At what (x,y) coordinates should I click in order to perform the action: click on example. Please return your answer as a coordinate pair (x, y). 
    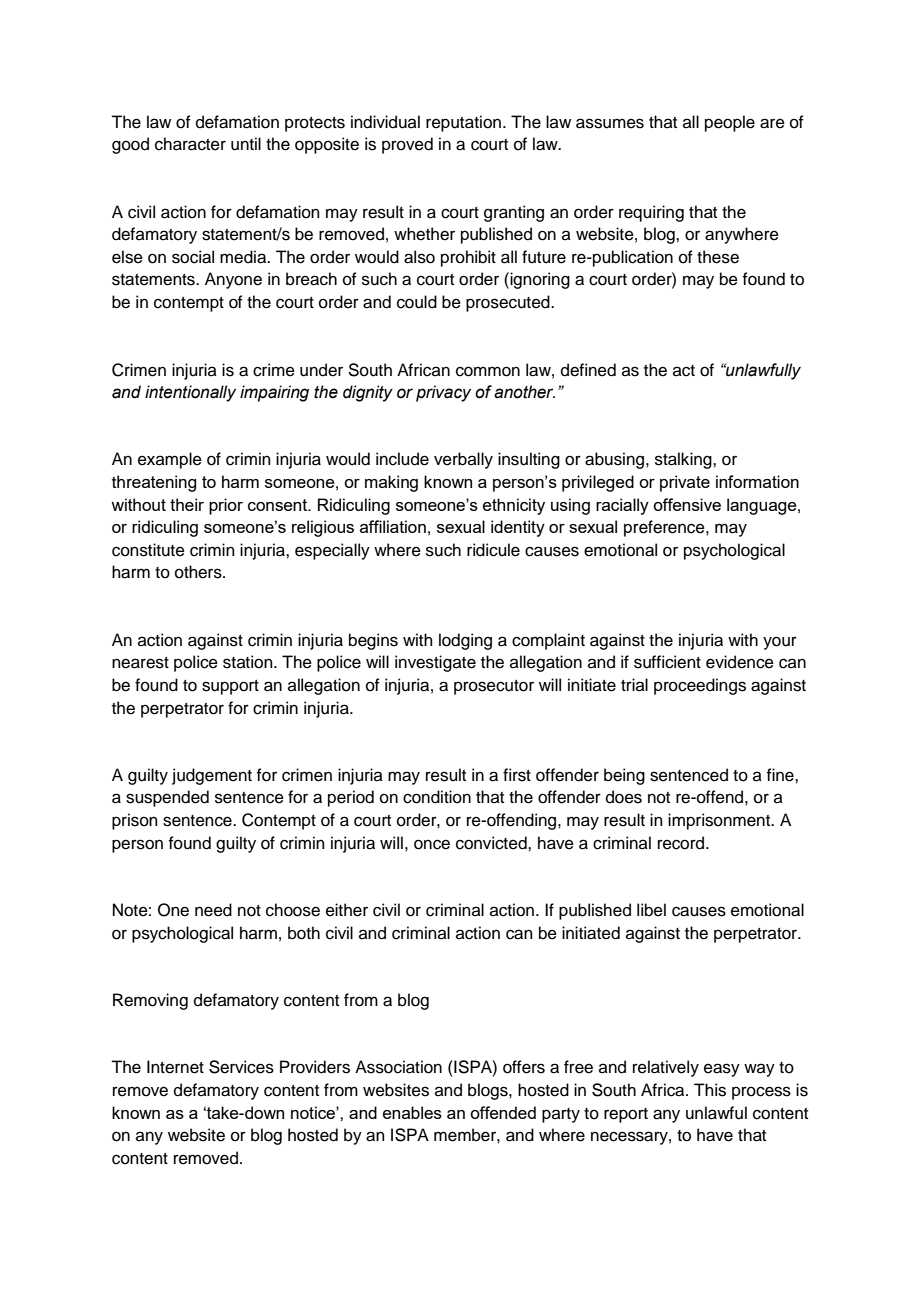
    Looking at the image, I should click on (170, 460).
